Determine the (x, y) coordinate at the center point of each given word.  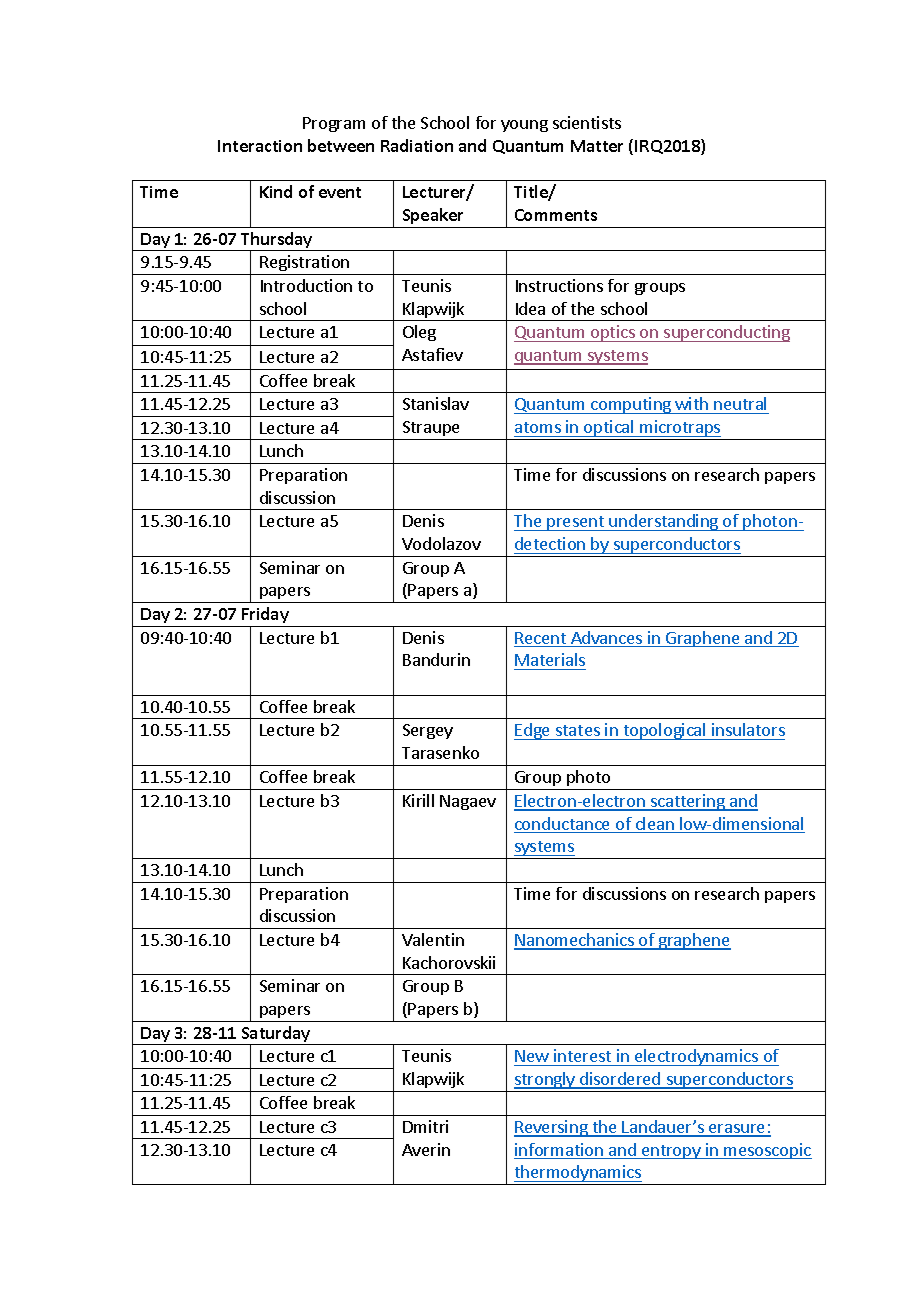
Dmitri (425, 1126)
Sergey (428, 731)
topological (664, 731)
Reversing (552, 1128)
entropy (671, 1152)
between (341, 145)
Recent (541, 639)
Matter (597, 146)
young (524, 126)
